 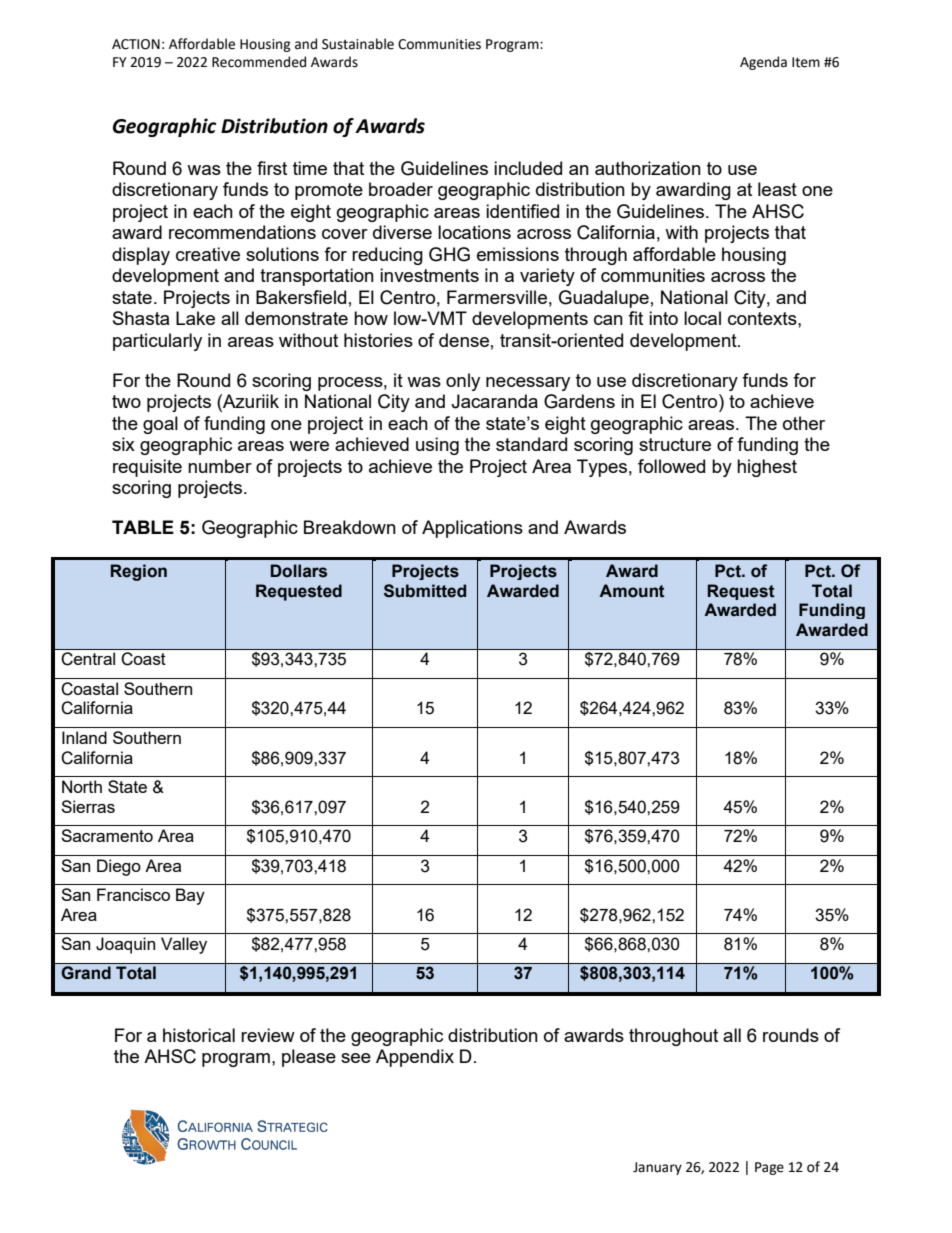 I want to click on Amount, so click(x=632, y=591).
